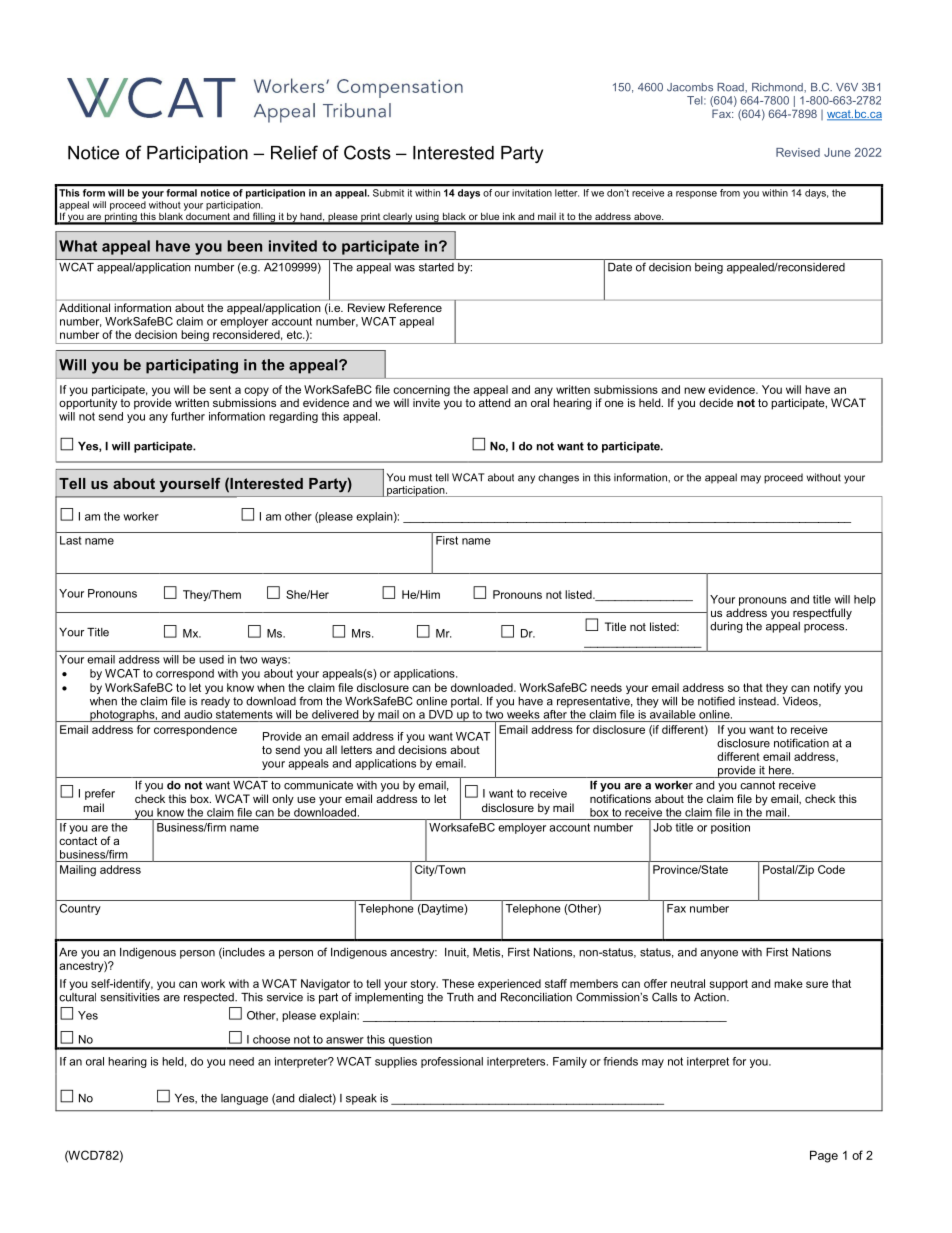  Describe the element at coordinates (778, 87) in the image. I see `Richmond` at that location.
